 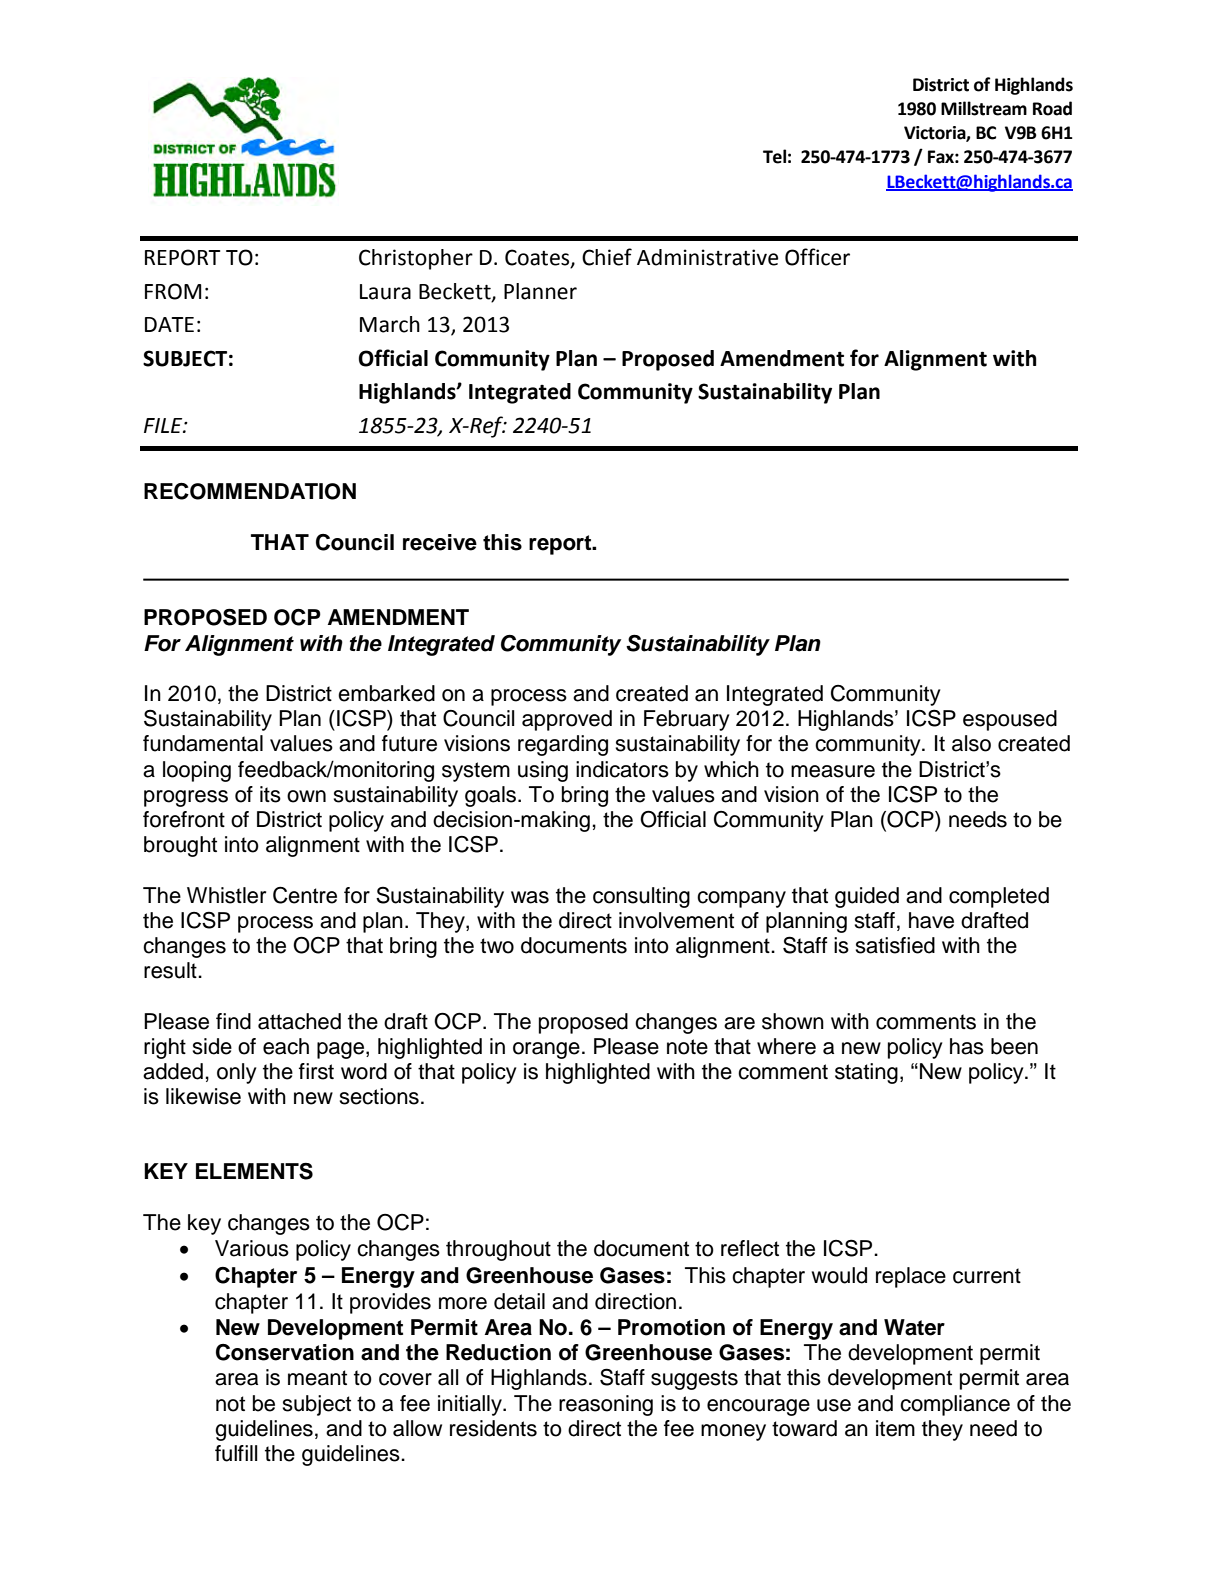 I want to click on Road, so click(x=1052, y=108).
